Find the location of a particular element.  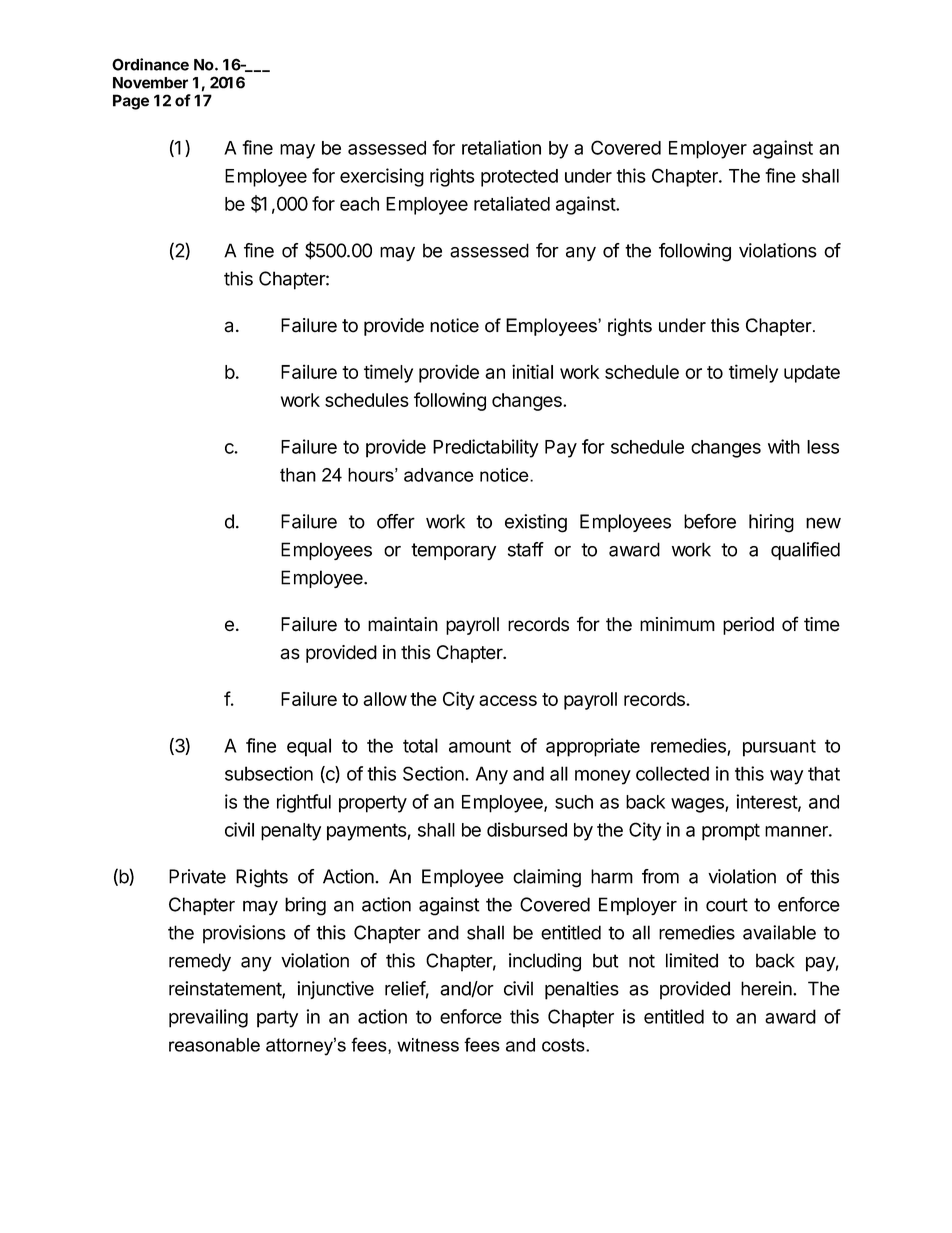

prevailing is located at coordinates (208, 1018).
